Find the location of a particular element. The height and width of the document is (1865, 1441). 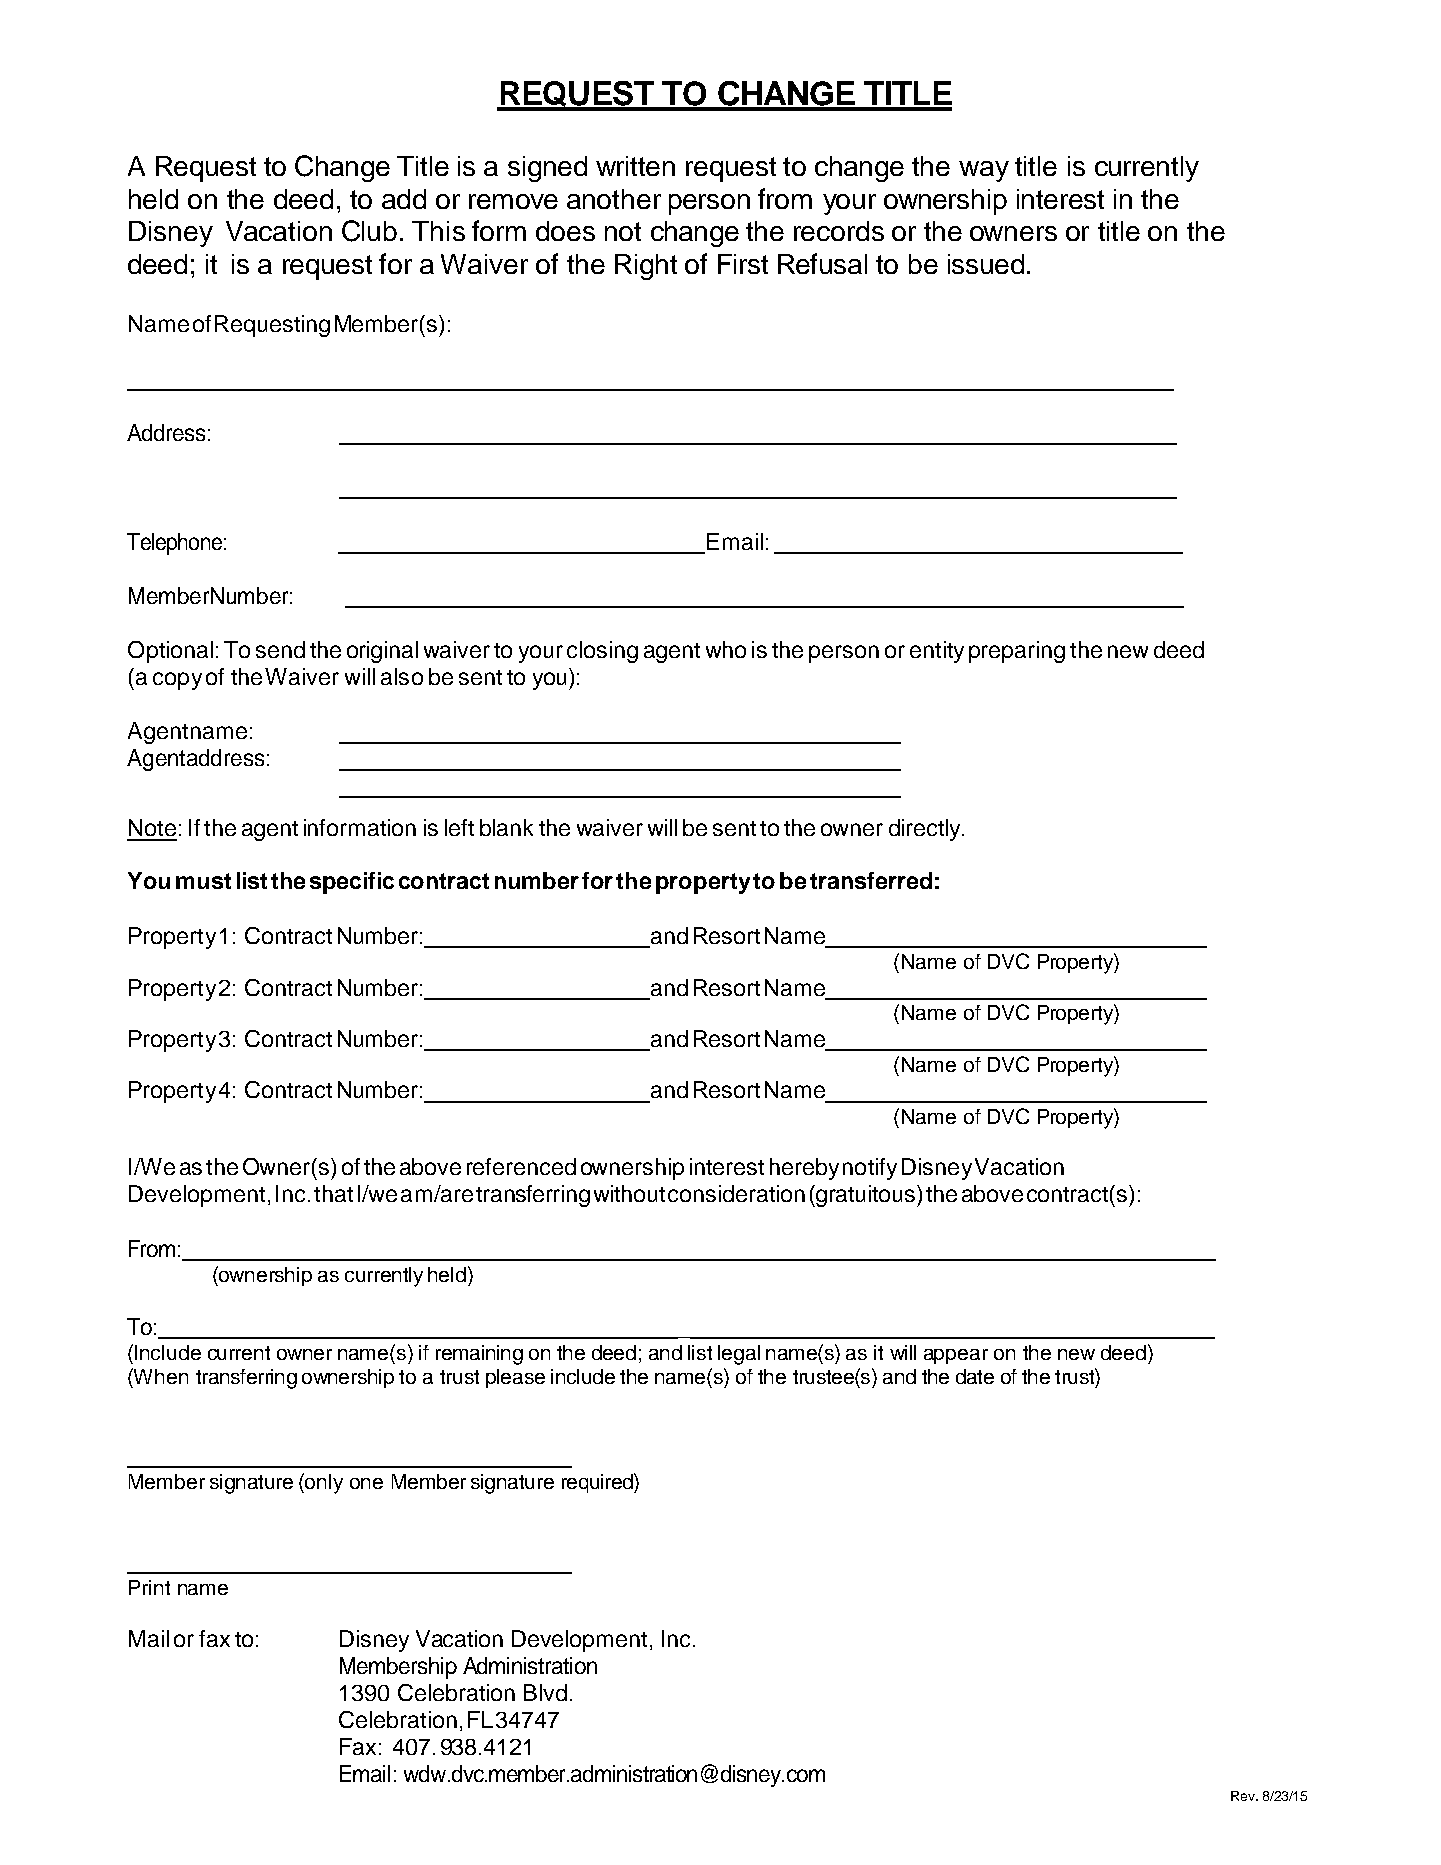

Blvd is located at coordinates (545, 1692).
